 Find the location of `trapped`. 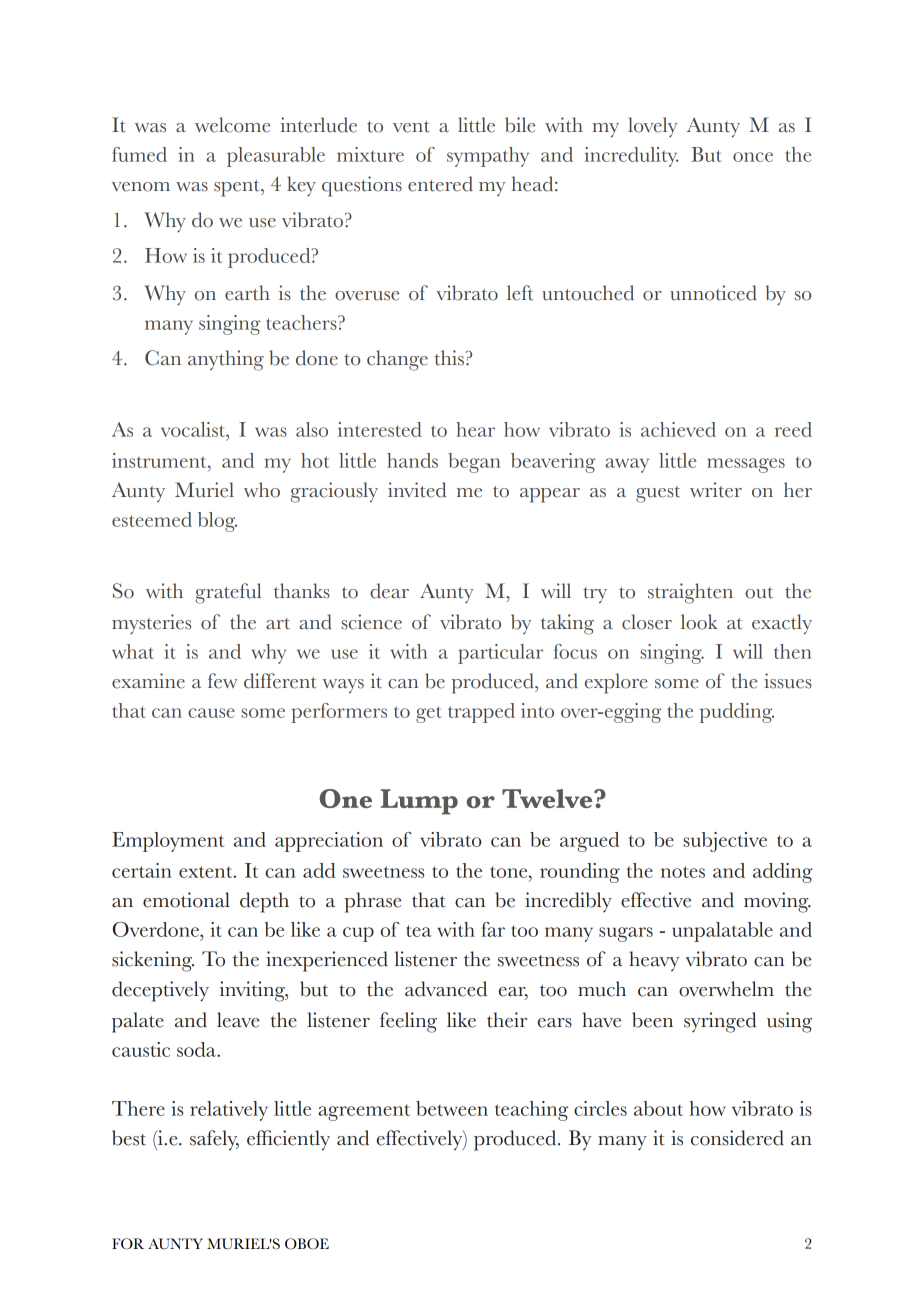

trapped is located at coordinates (481, 713).
